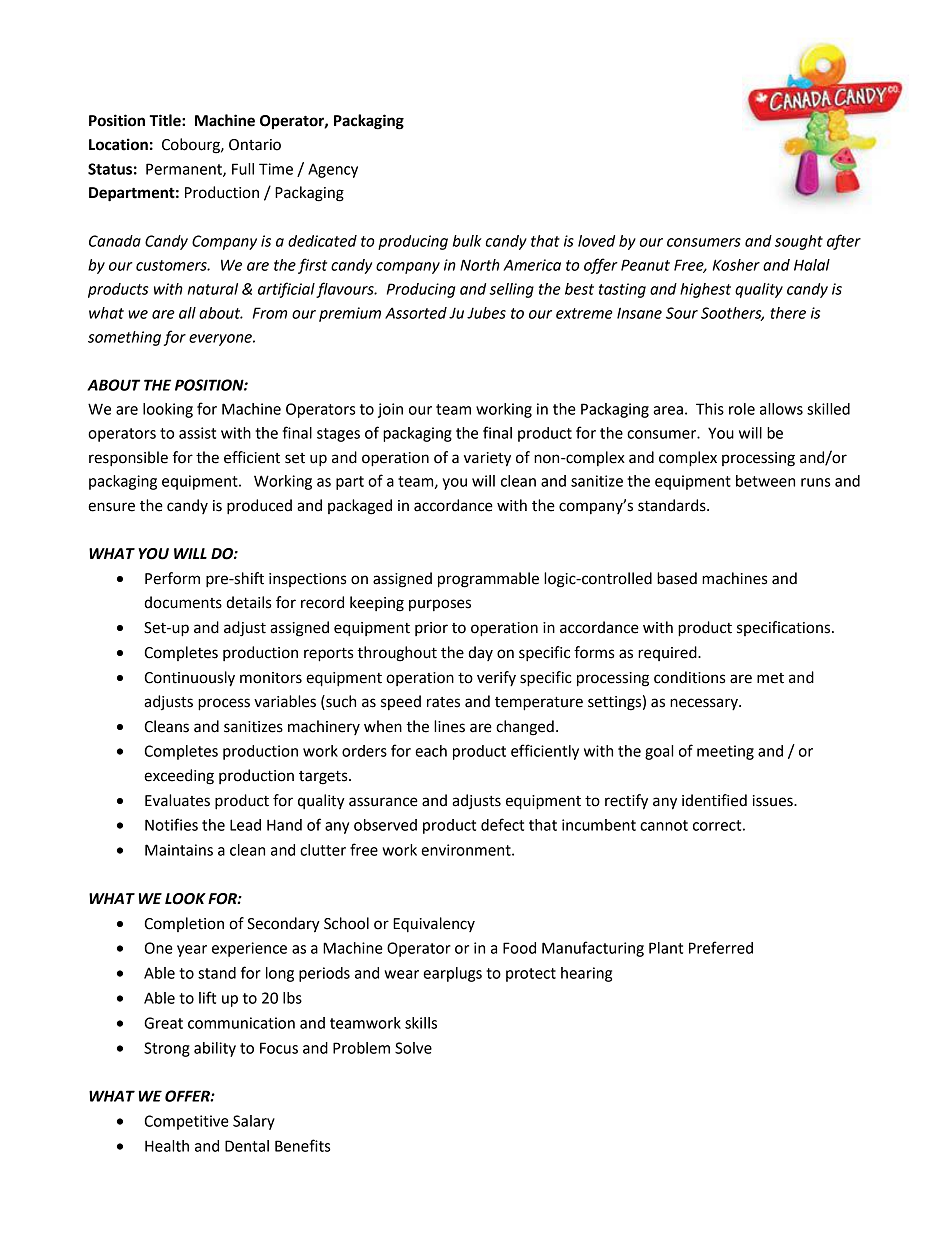 The height and width of the screenshot is (1233, 952). What do you see at coordinates (416, 313) in the screenshot?
I see `Assorted` at bounding box center [416, 313].
